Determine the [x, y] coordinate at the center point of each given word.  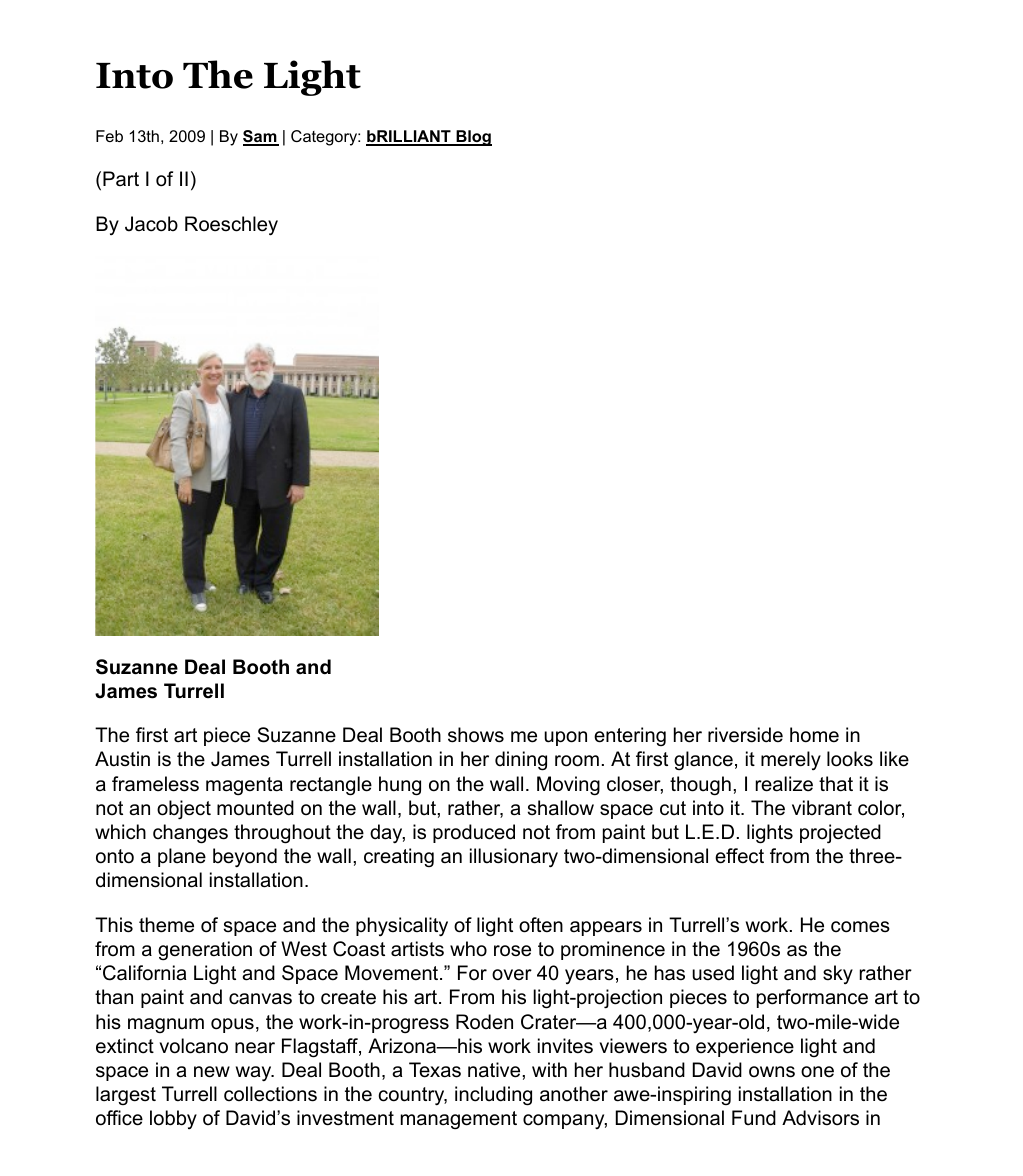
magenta [244, 786]
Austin [122, 759]
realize [784, 784]
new [212, 1072]
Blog [473, 138]
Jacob [151, 224]
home [814, 735]
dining [521, 761]
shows [476, 735]
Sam [261, 137]
